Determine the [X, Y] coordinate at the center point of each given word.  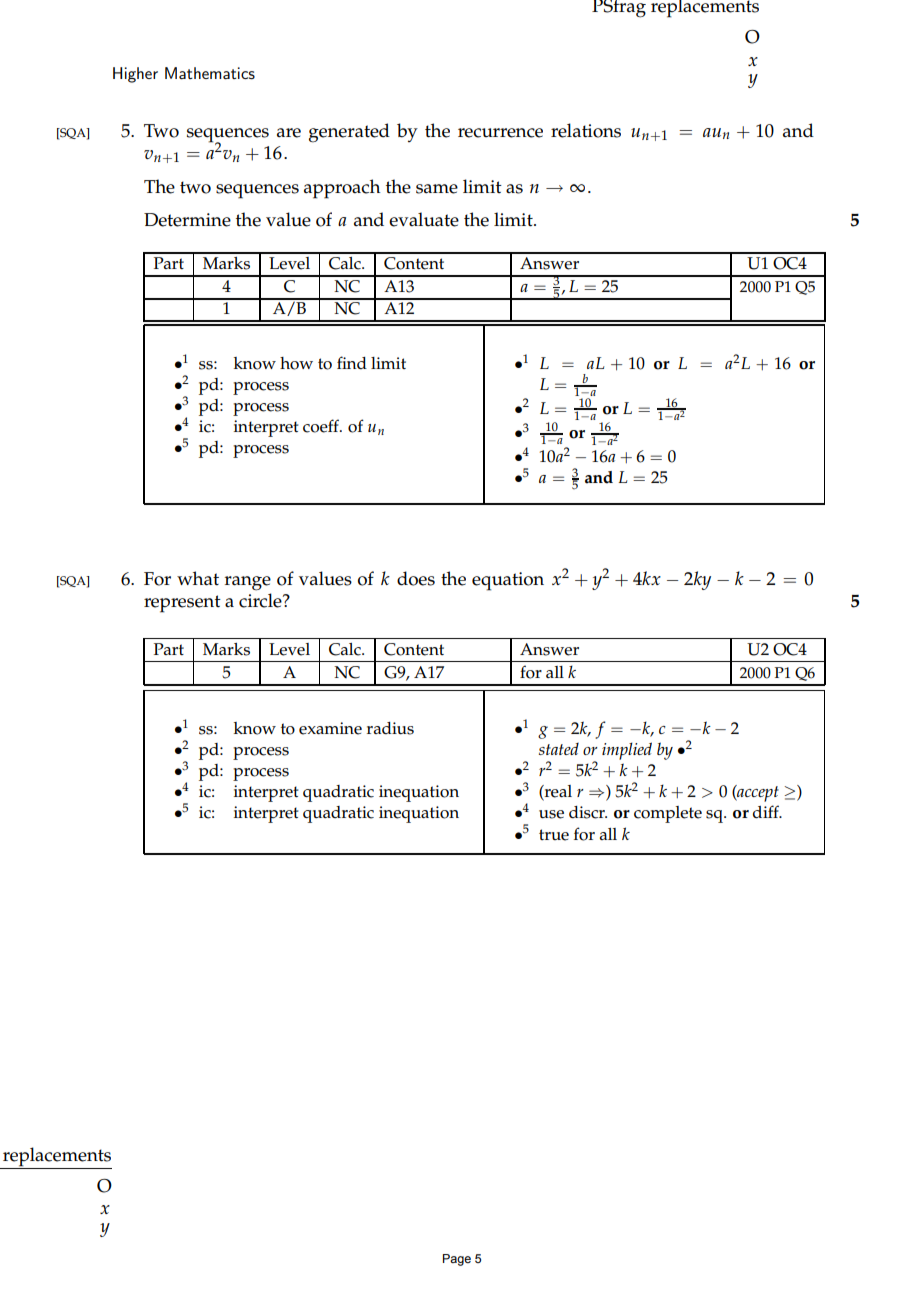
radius [390, 728]
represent [182, 604]
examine [330, 728]
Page [457, 1260]
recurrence [500, 133]
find [352, 363]
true [554, 835]
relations [586, 130]
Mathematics [210, 73]
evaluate [424, 219]
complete [668, 814]
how [296, 363]
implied [627, 751]
